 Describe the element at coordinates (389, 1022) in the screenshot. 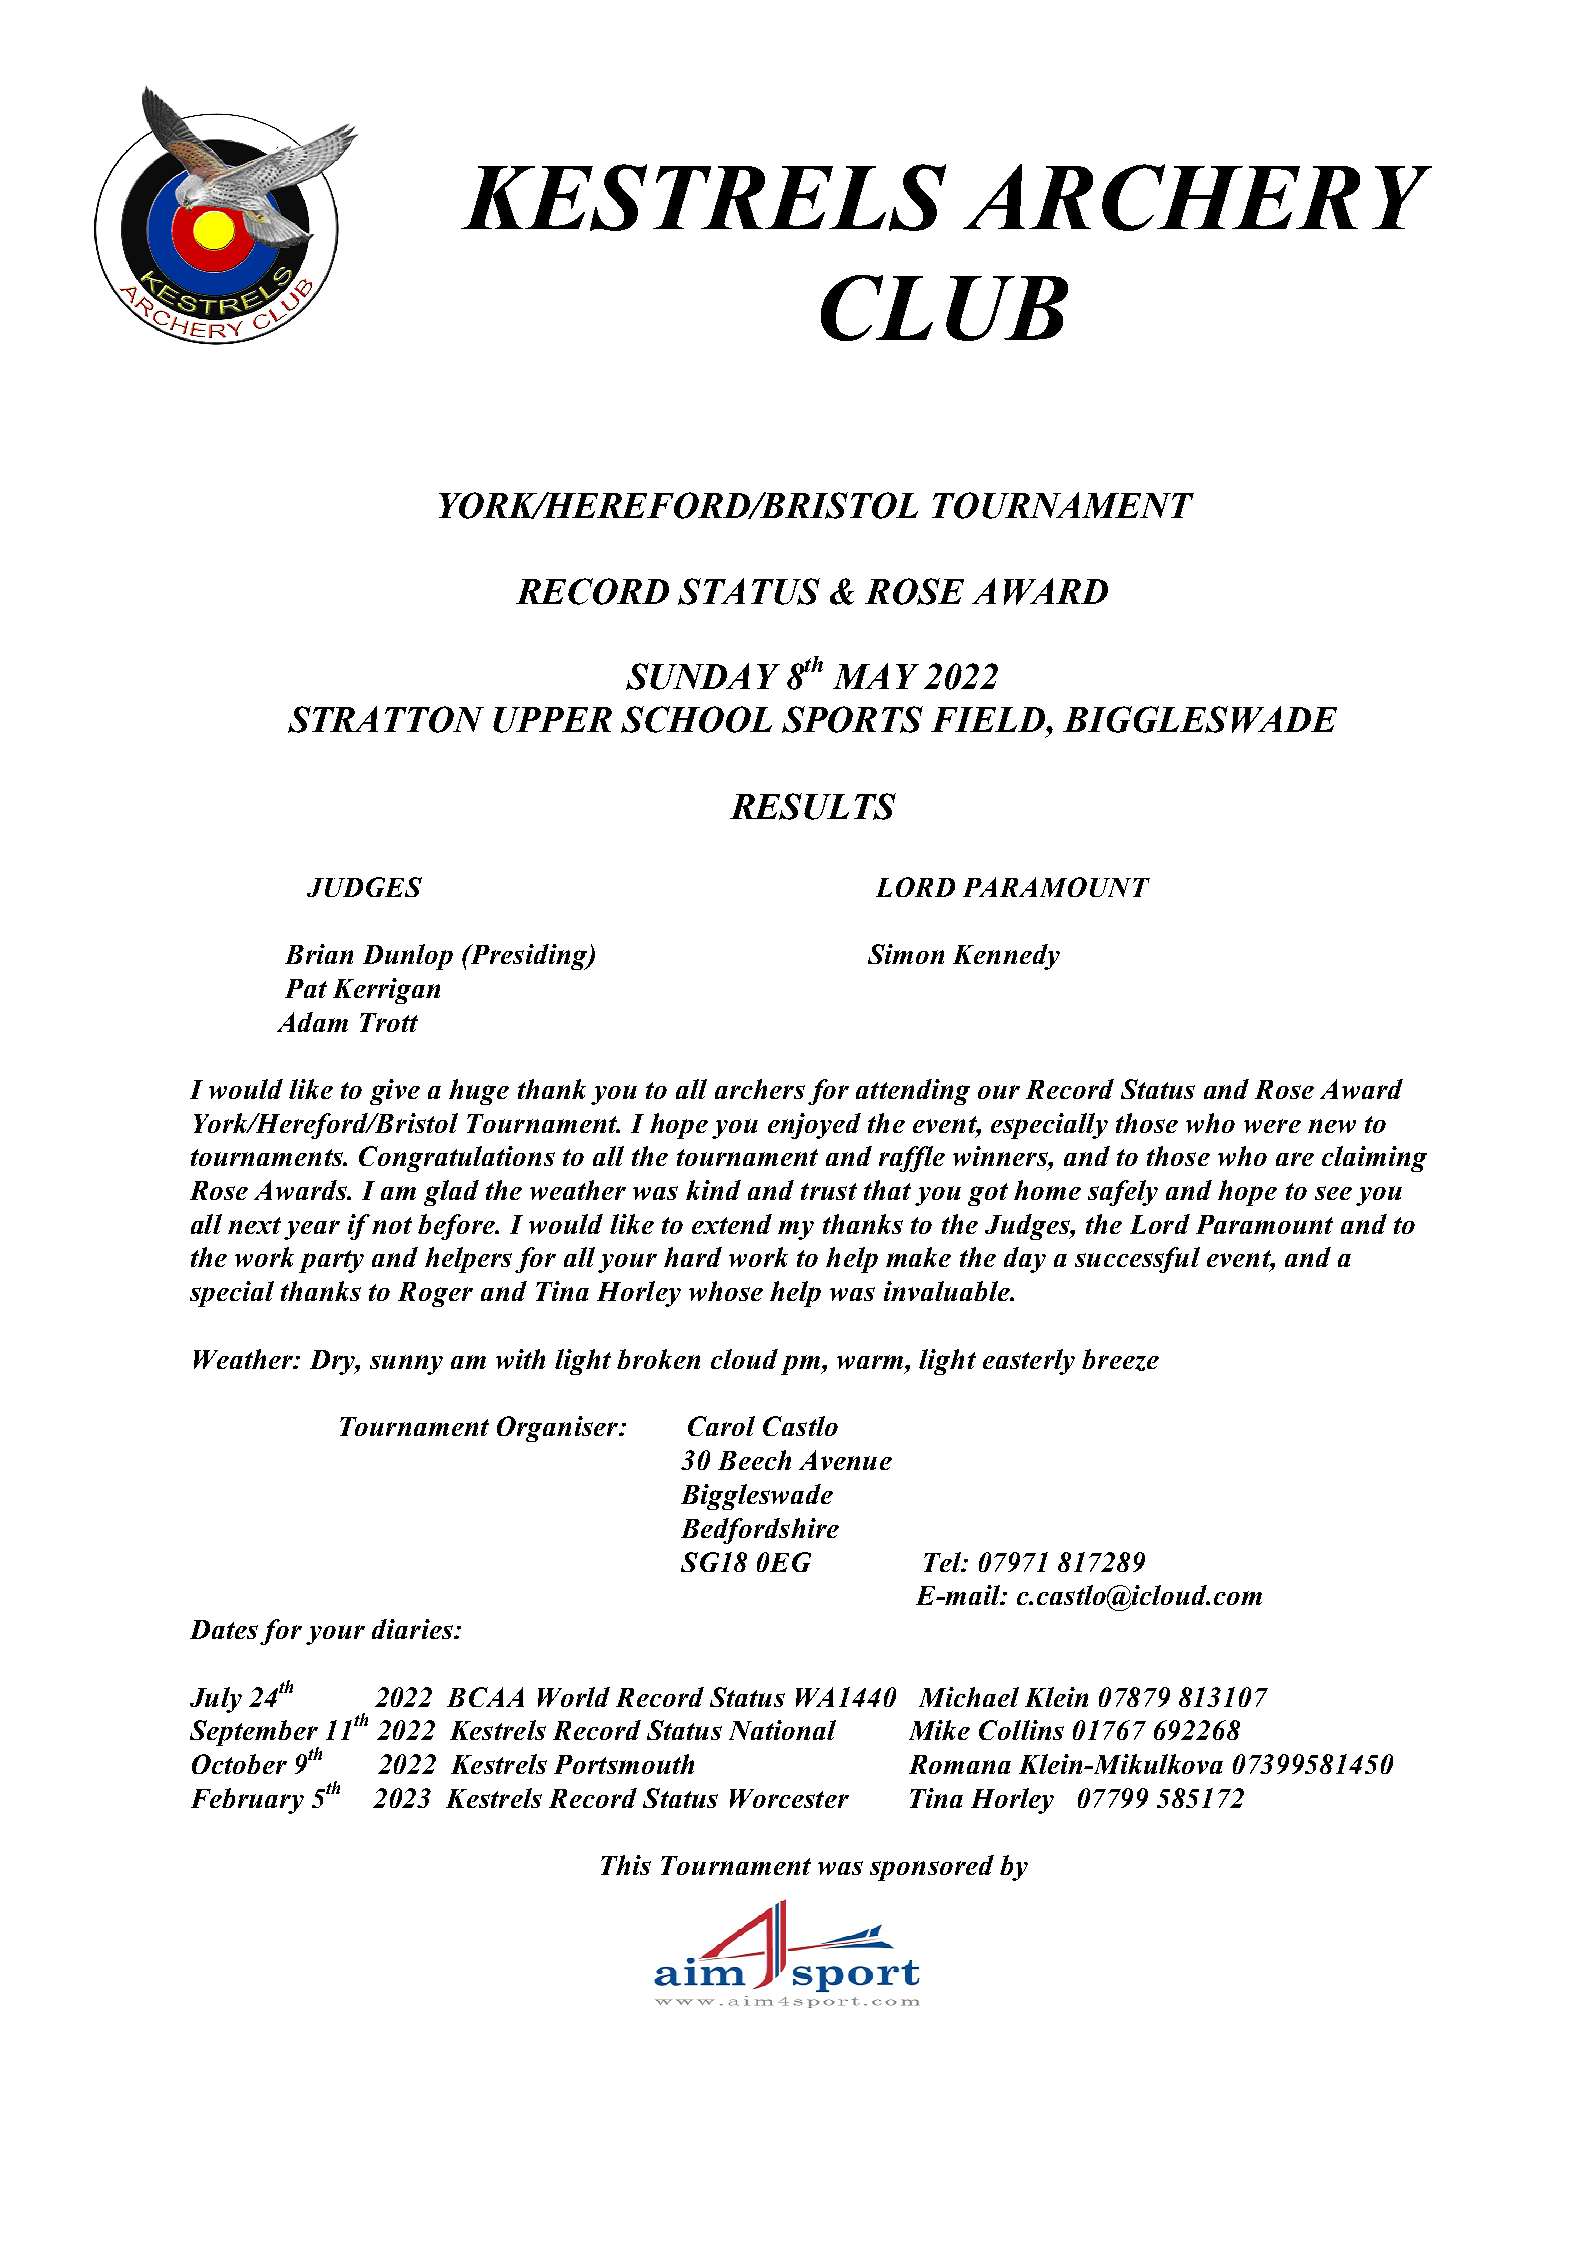

I see `Trott` at that location.
